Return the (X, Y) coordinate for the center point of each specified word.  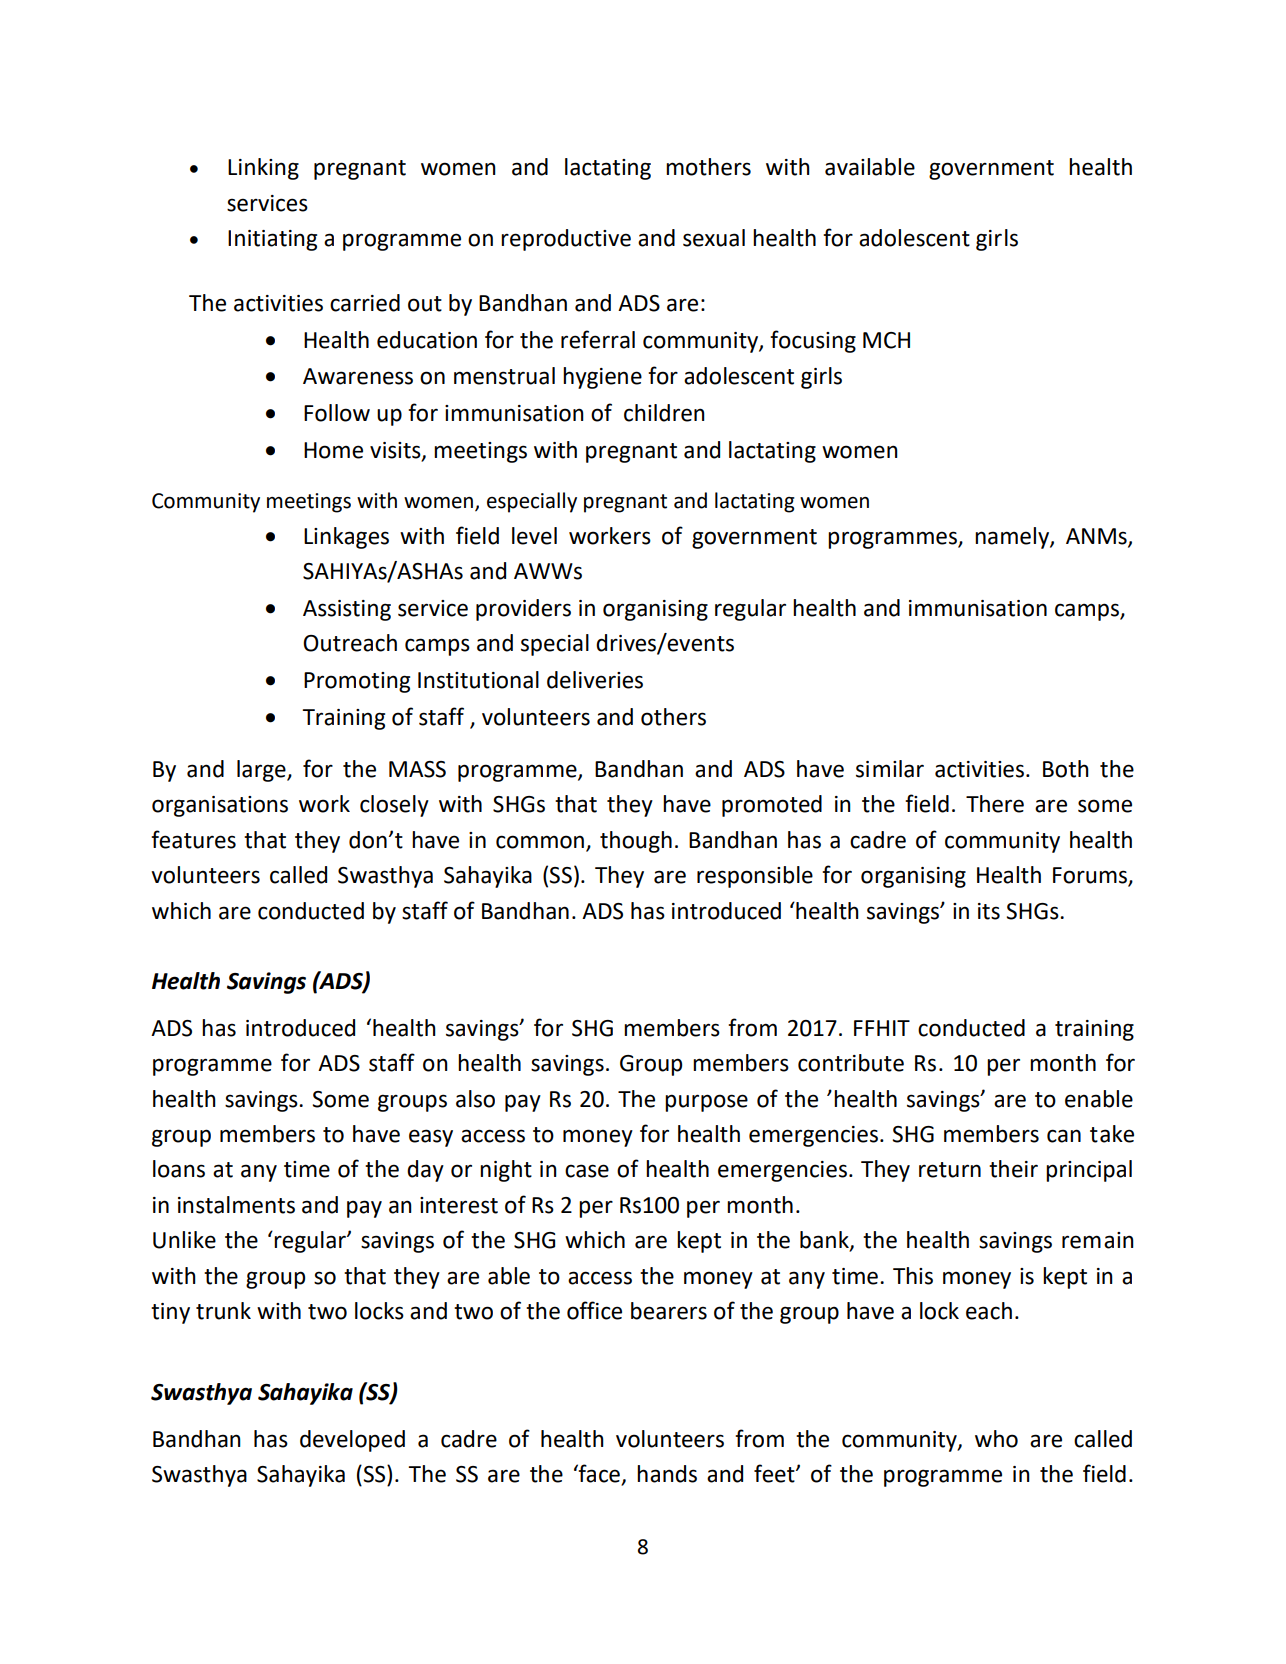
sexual (714, 238)
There (995, 804)
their (1013, 1169)
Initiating (272, 240)
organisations (220, 806)
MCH (886, 340)
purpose (706, 1103)
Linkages (346, 538)
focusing (813, 341)
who (996, 1439)
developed (352, 1441)
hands (667, 1474)
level (534, 536)
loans (179, 1169)
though (636, 842)
